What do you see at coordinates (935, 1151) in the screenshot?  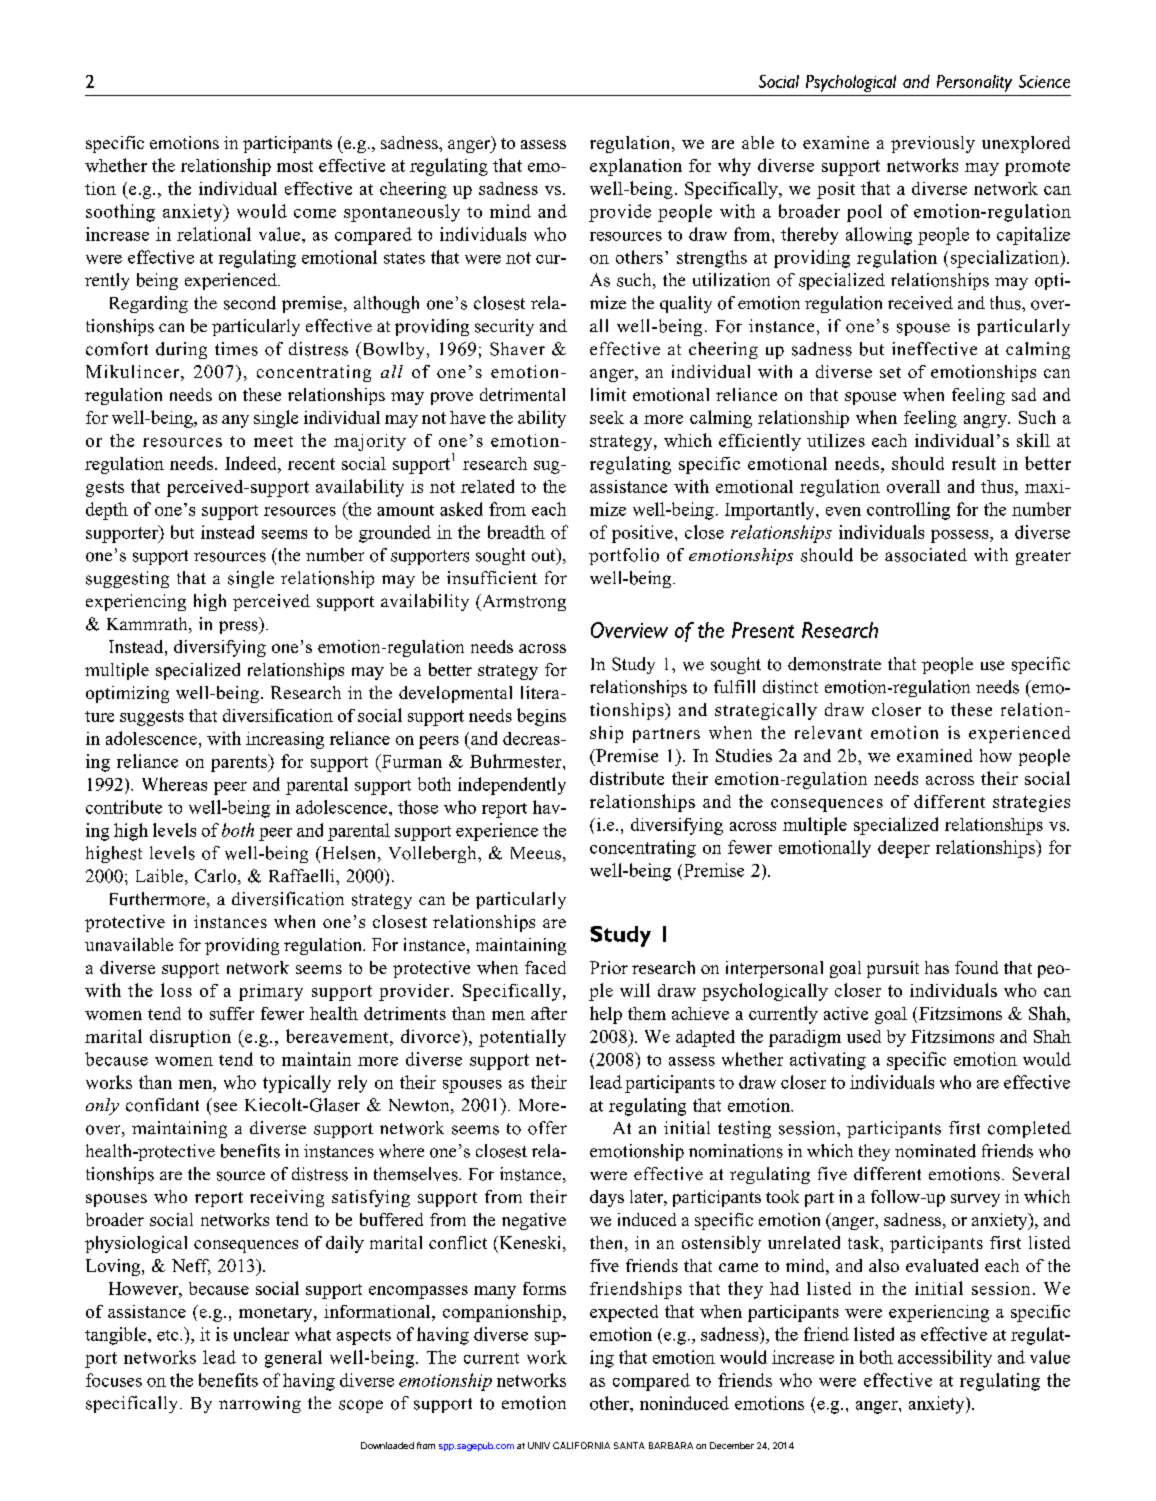 I see `nominated` at bounding box center [935, 1151].
